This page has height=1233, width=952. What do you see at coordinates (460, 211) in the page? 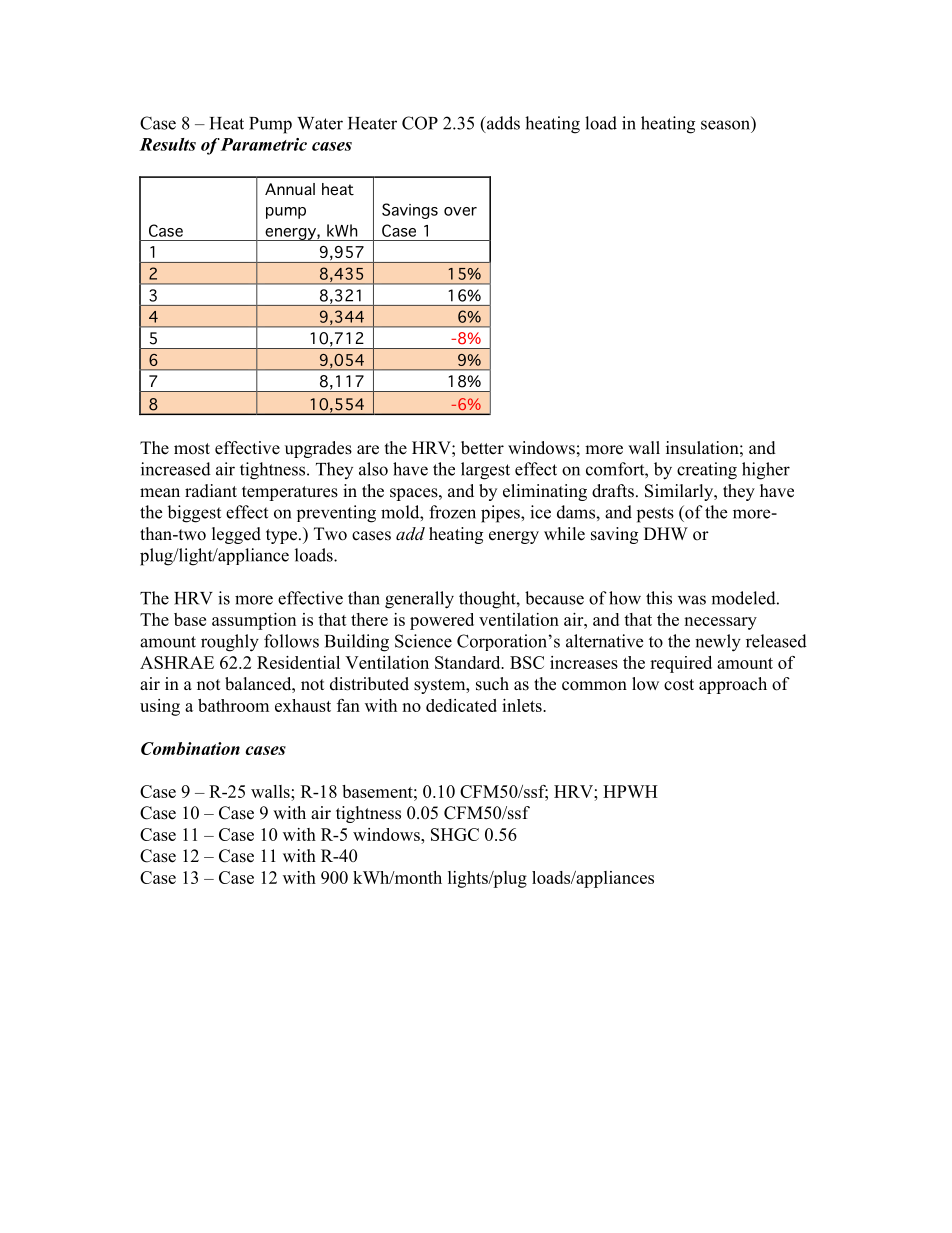
I see `over` at bounding box center [460, 211].
